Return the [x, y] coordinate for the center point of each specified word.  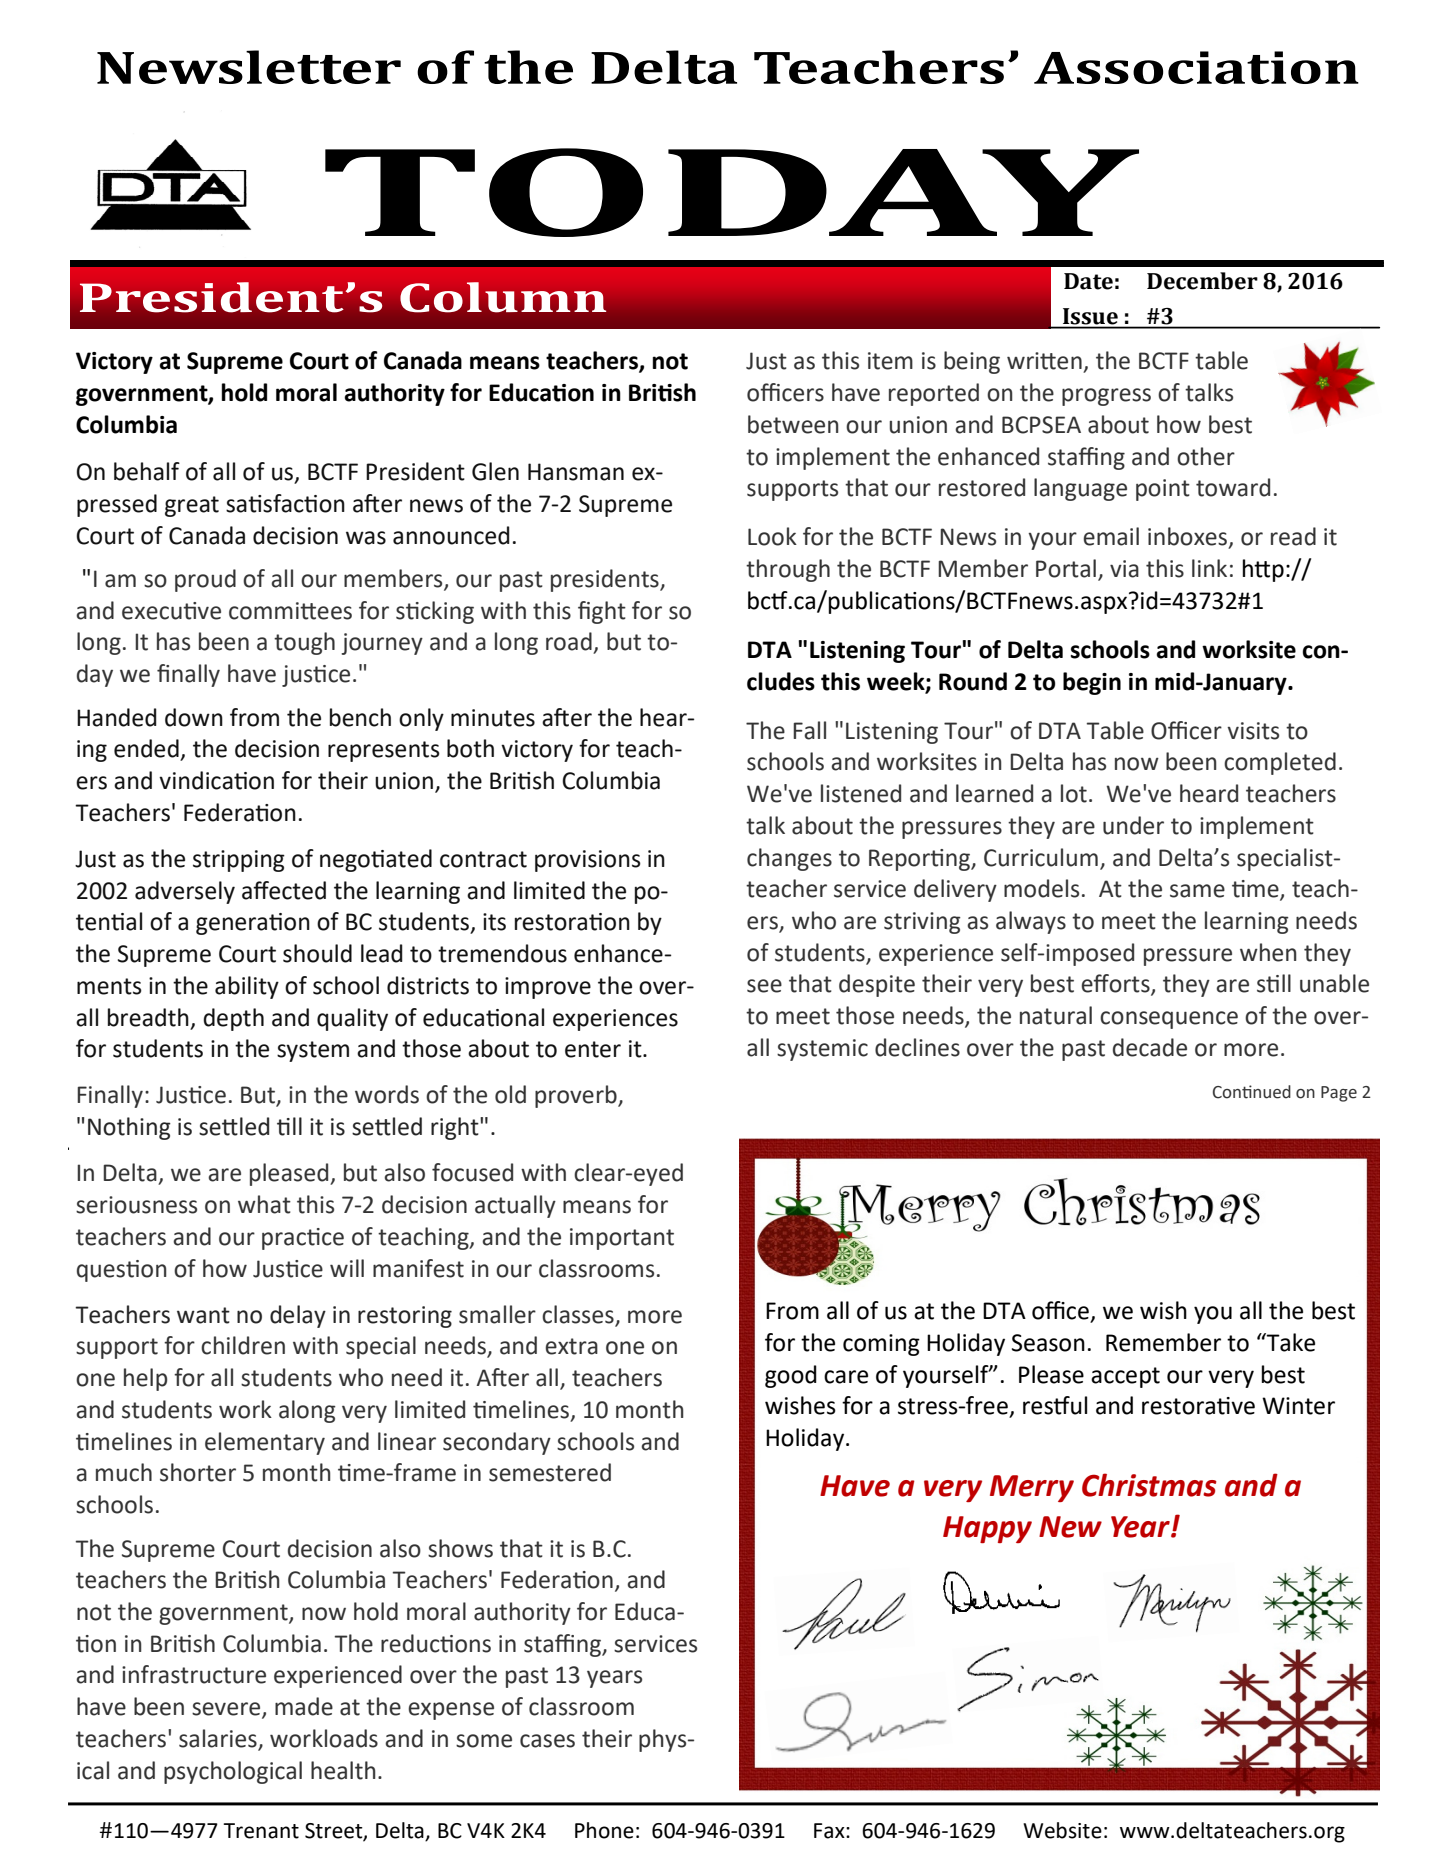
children [243, 1345]
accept [1125, 1377]
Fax [830, 1831]
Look [772, 536]
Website [1062, 1830]
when [1268, 952]
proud [205, 580]
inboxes [1189, 537]
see [764, 986]
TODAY [732, 192]
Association [1196, 67]
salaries [219, 1739]
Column [503, 297]
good [791, 1376]
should [317, 953]
